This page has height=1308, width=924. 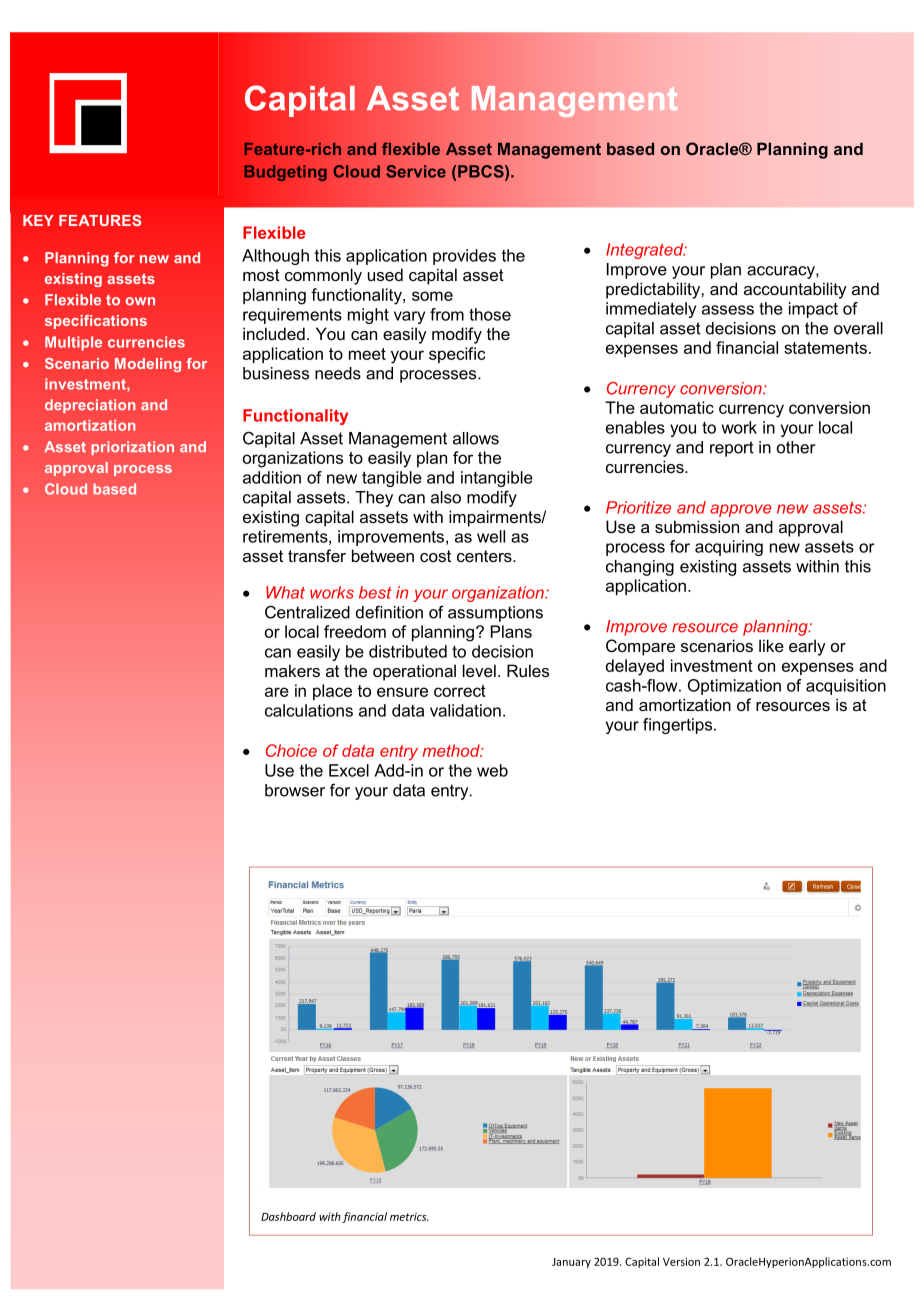 I want to click on Service, so click(x=416, y=171).
